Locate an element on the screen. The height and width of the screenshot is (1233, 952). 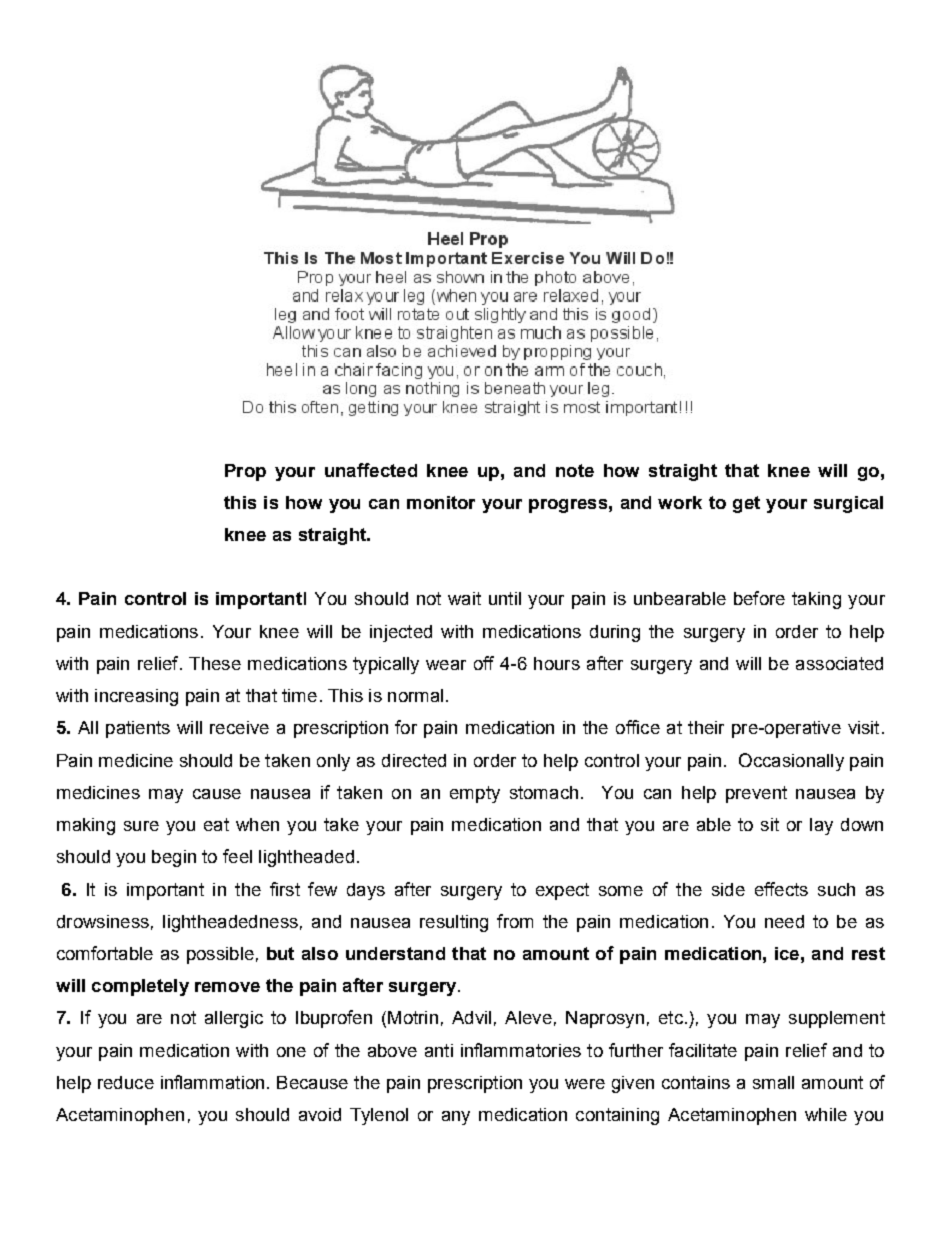
get is located at coordinates (746, 504).
